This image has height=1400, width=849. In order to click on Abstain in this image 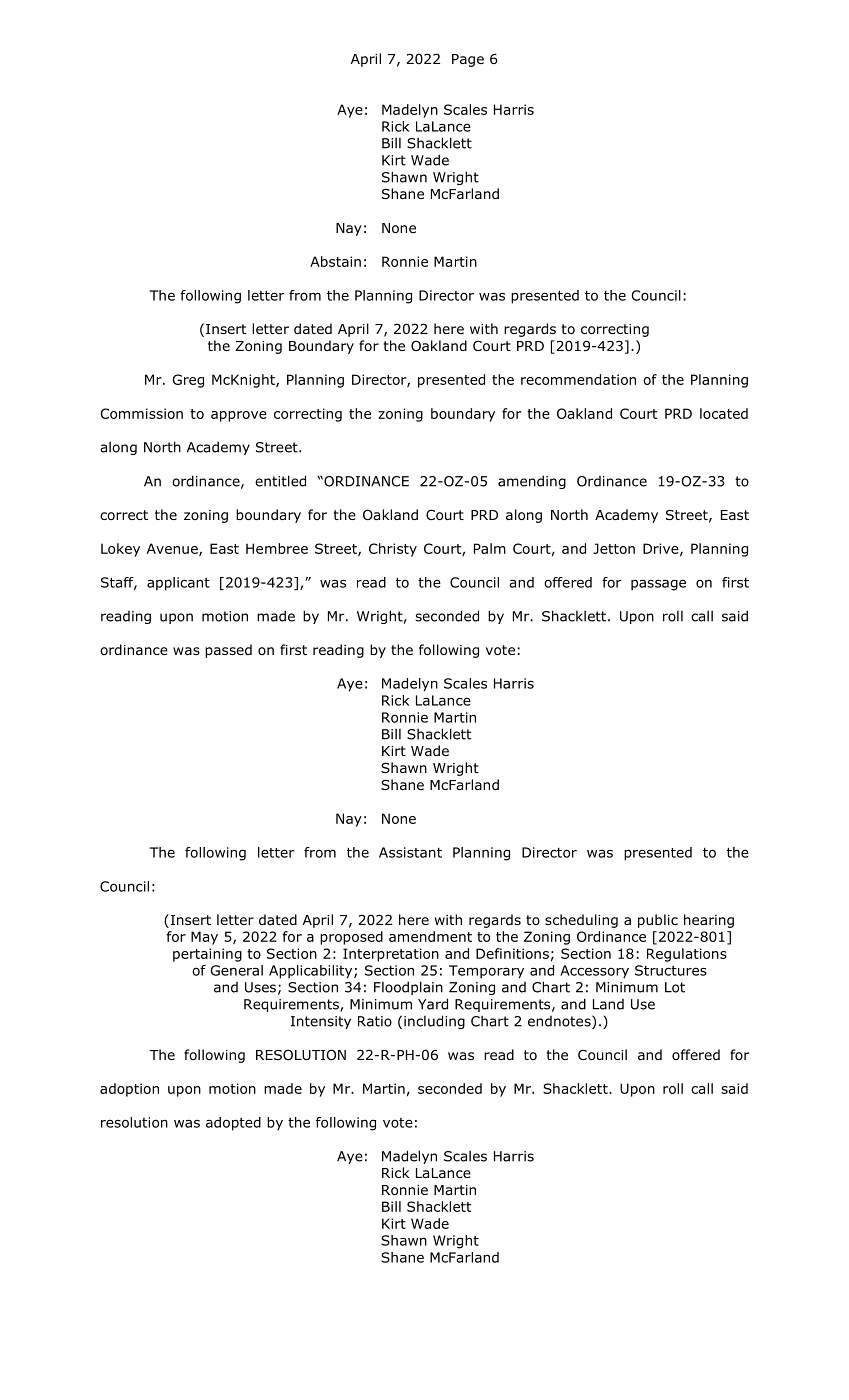, I will do `click(335, 261)`.
